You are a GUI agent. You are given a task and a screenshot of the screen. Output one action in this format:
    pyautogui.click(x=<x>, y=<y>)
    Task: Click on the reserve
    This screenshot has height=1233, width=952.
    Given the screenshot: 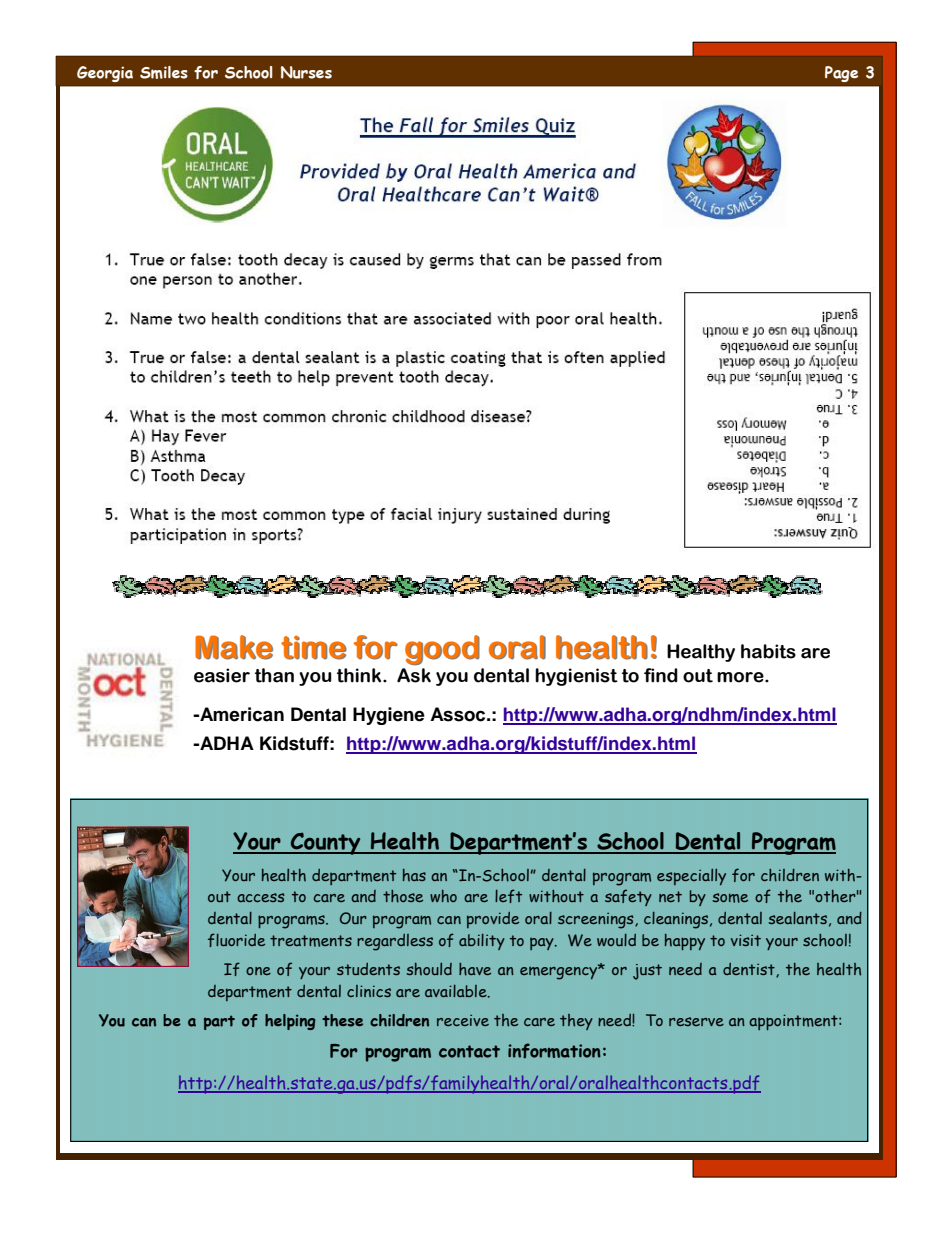 What is the action you would take?
    pyautogui.click(x=696, y=1021)
